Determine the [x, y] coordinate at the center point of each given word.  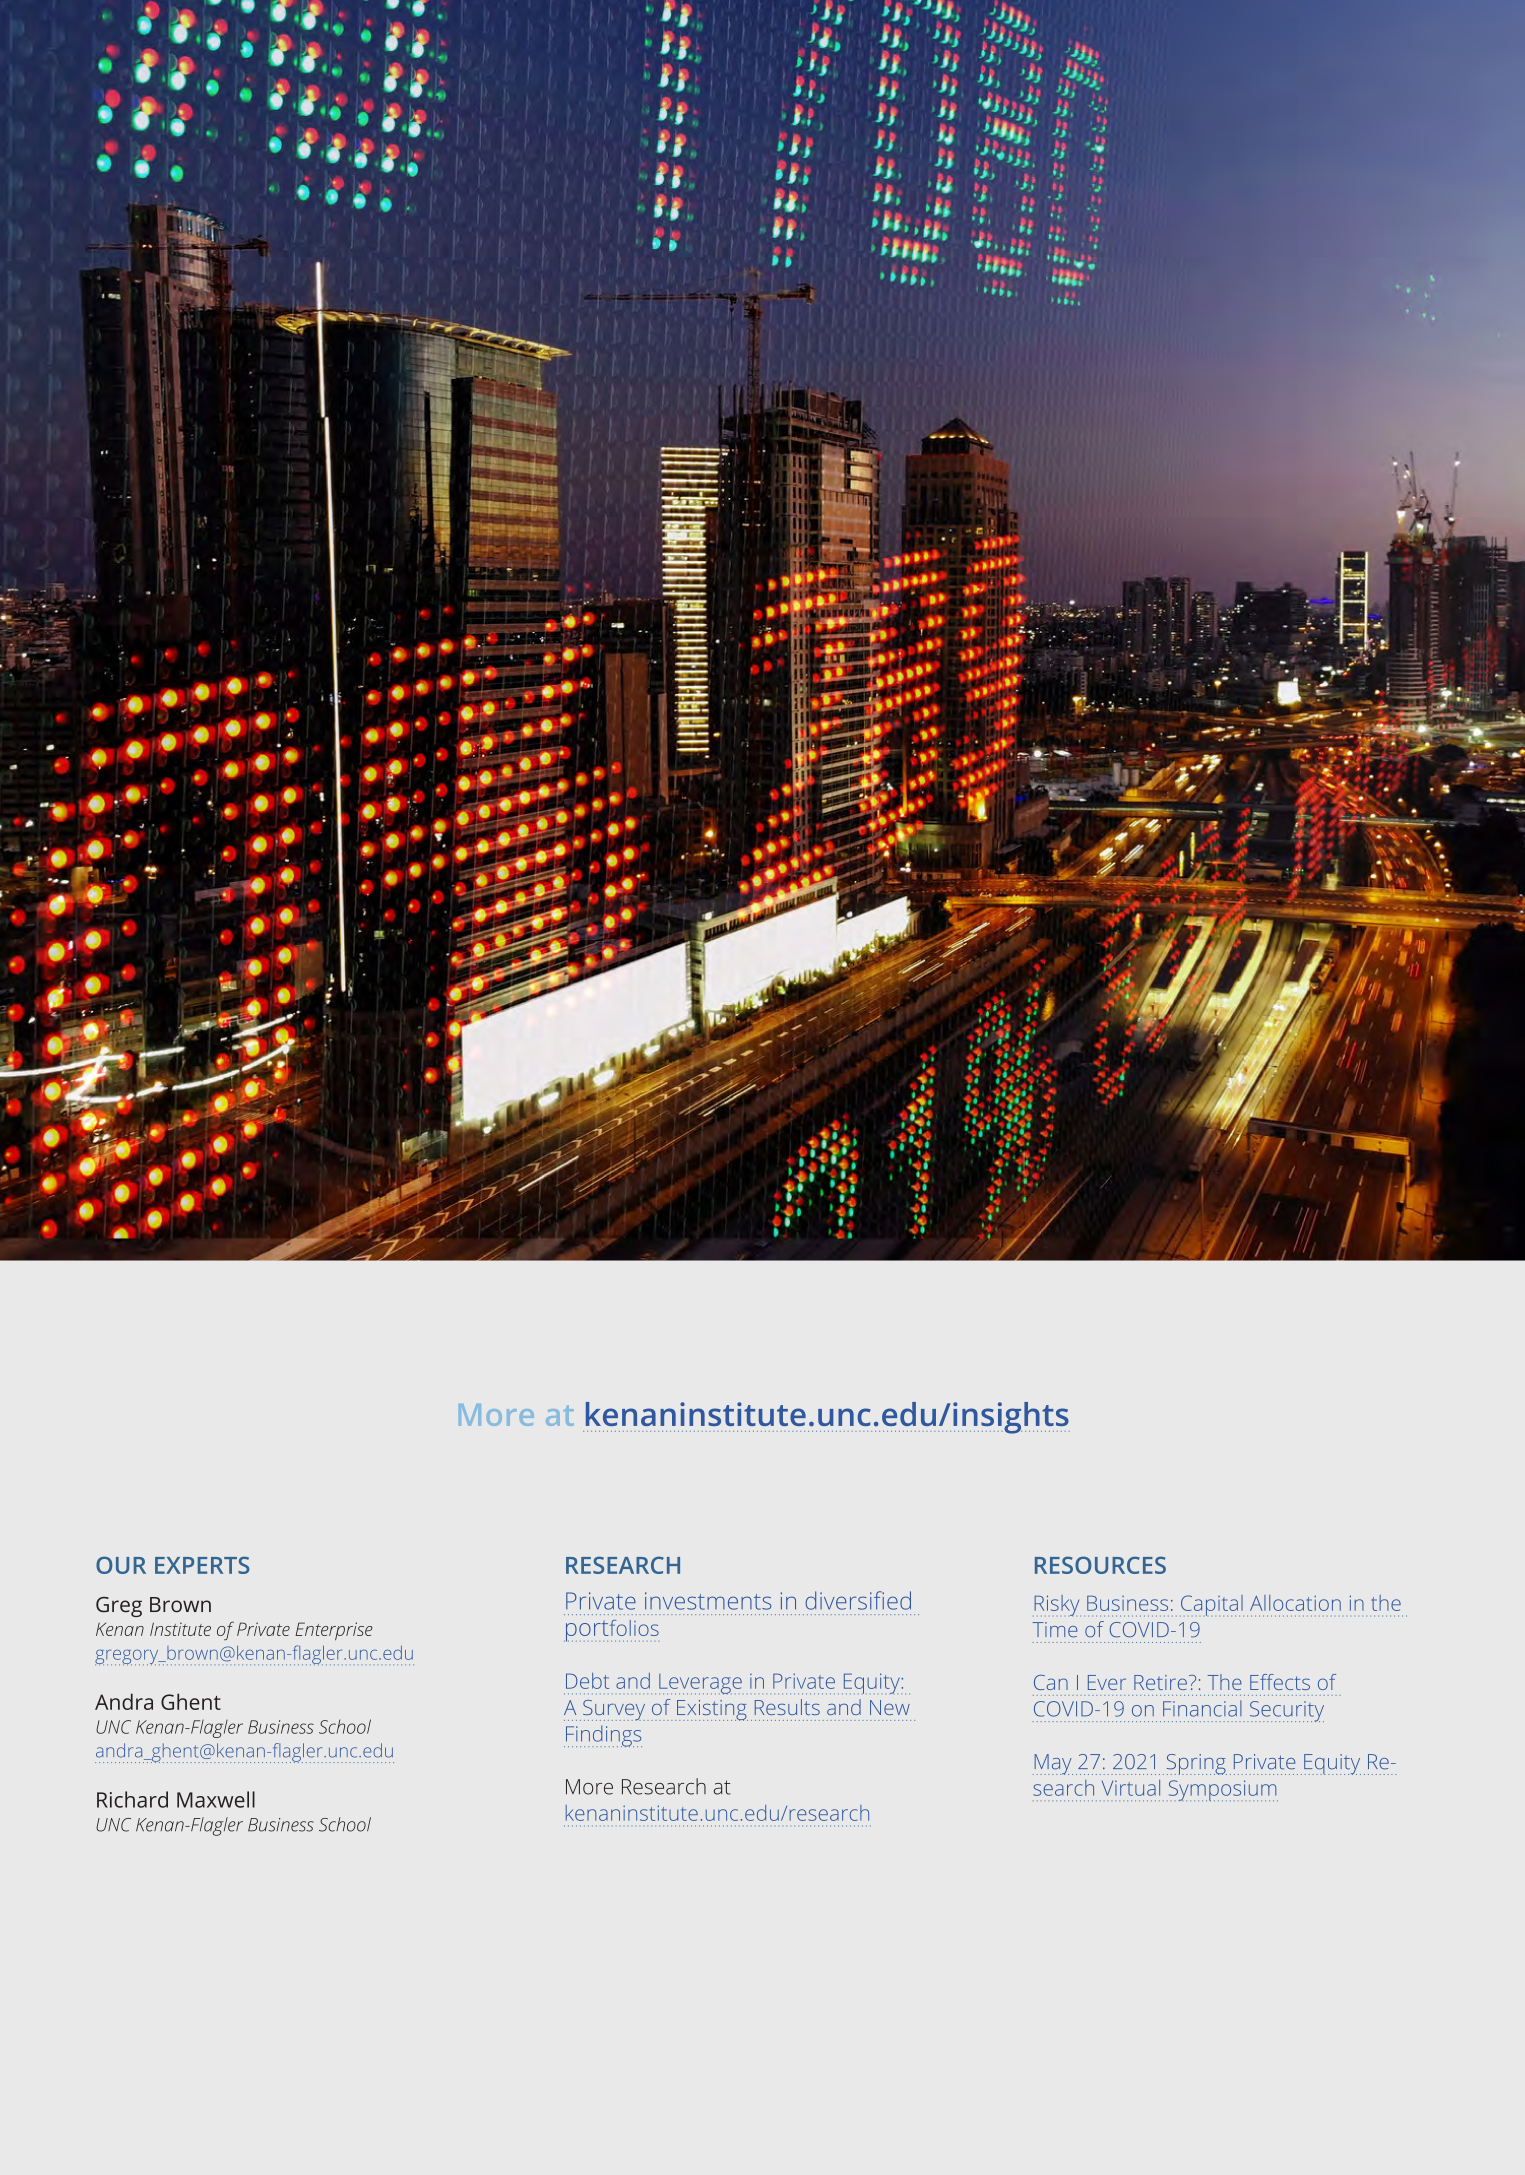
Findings [603, 1736]
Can [1051, 1682]
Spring [1197, 1764]
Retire [1160, 1682]
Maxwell [216, 1799]
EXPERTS [202, 1565]
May [1053, 1764]
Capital [1212, 1606]
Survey [615, 1710]
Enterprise [334, 1631]
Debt [587, 1681]
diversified [858, 1600]
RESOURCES [1100, 1565]
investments [708, 1601]
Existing [711, 1710]
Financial [1202, 1708]
